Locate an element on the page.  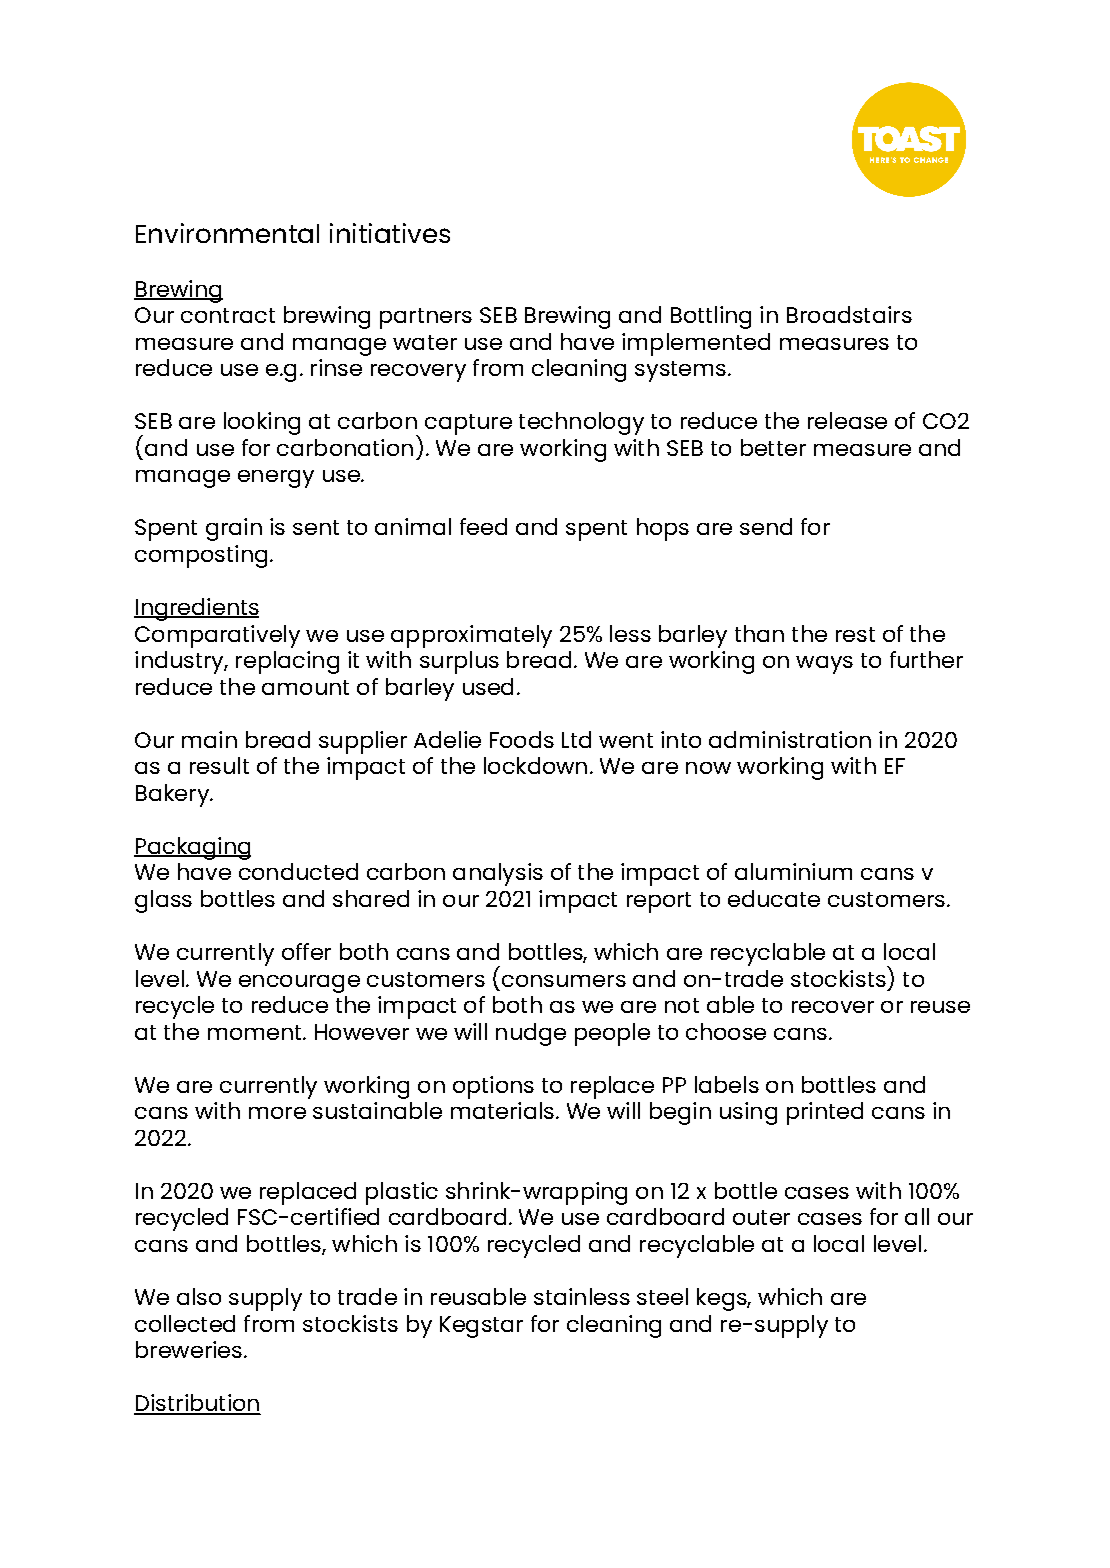
breweries is located at coordinates (189, 1349).
